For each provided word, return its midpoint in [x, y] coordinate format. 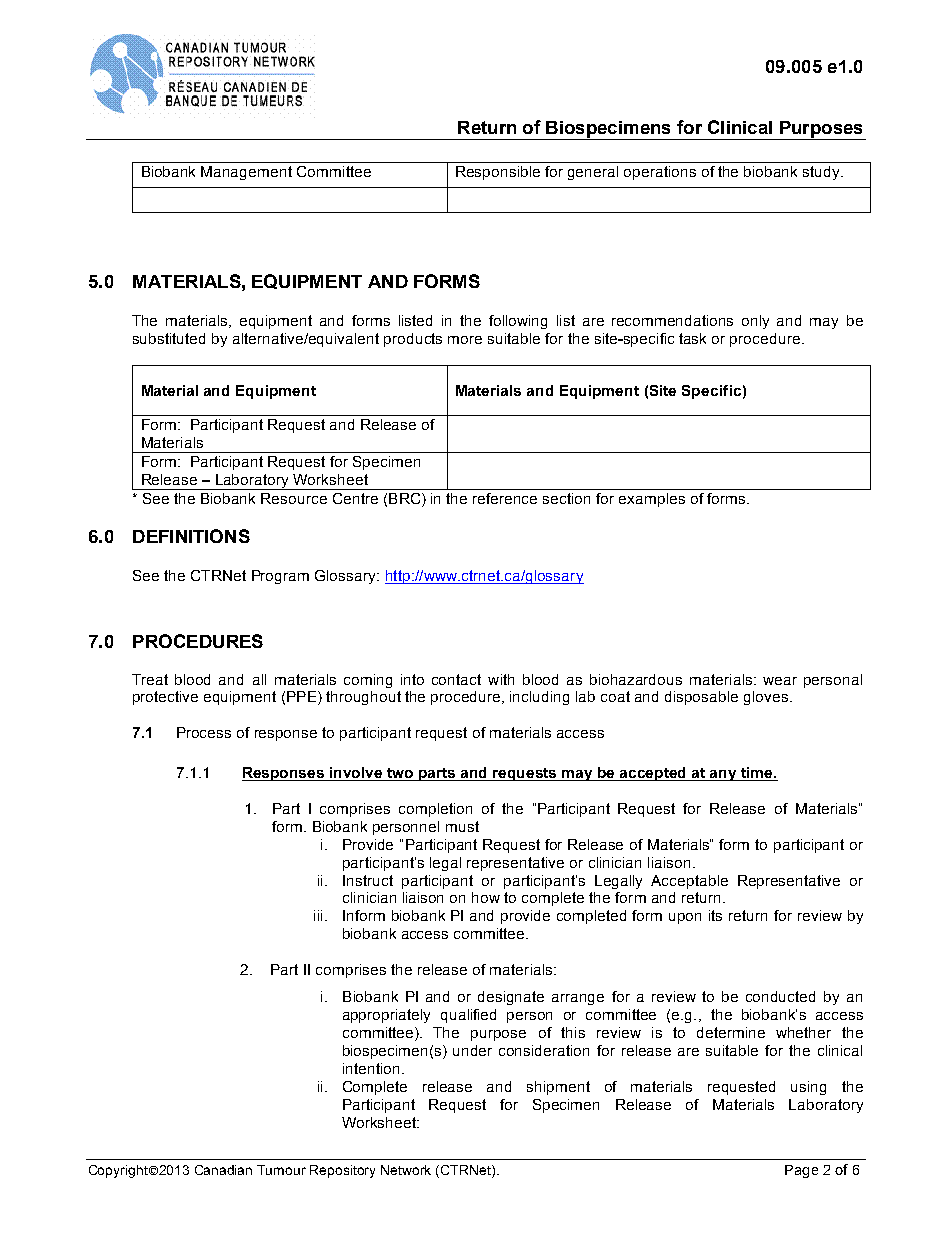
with [501, 679]
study [822, 173]
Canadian [223, 1170]
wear [780, 681]
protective [165, 698]
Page [801, 1171]
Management [246, 173]
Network [406, 1170]
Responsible [498, 173]
